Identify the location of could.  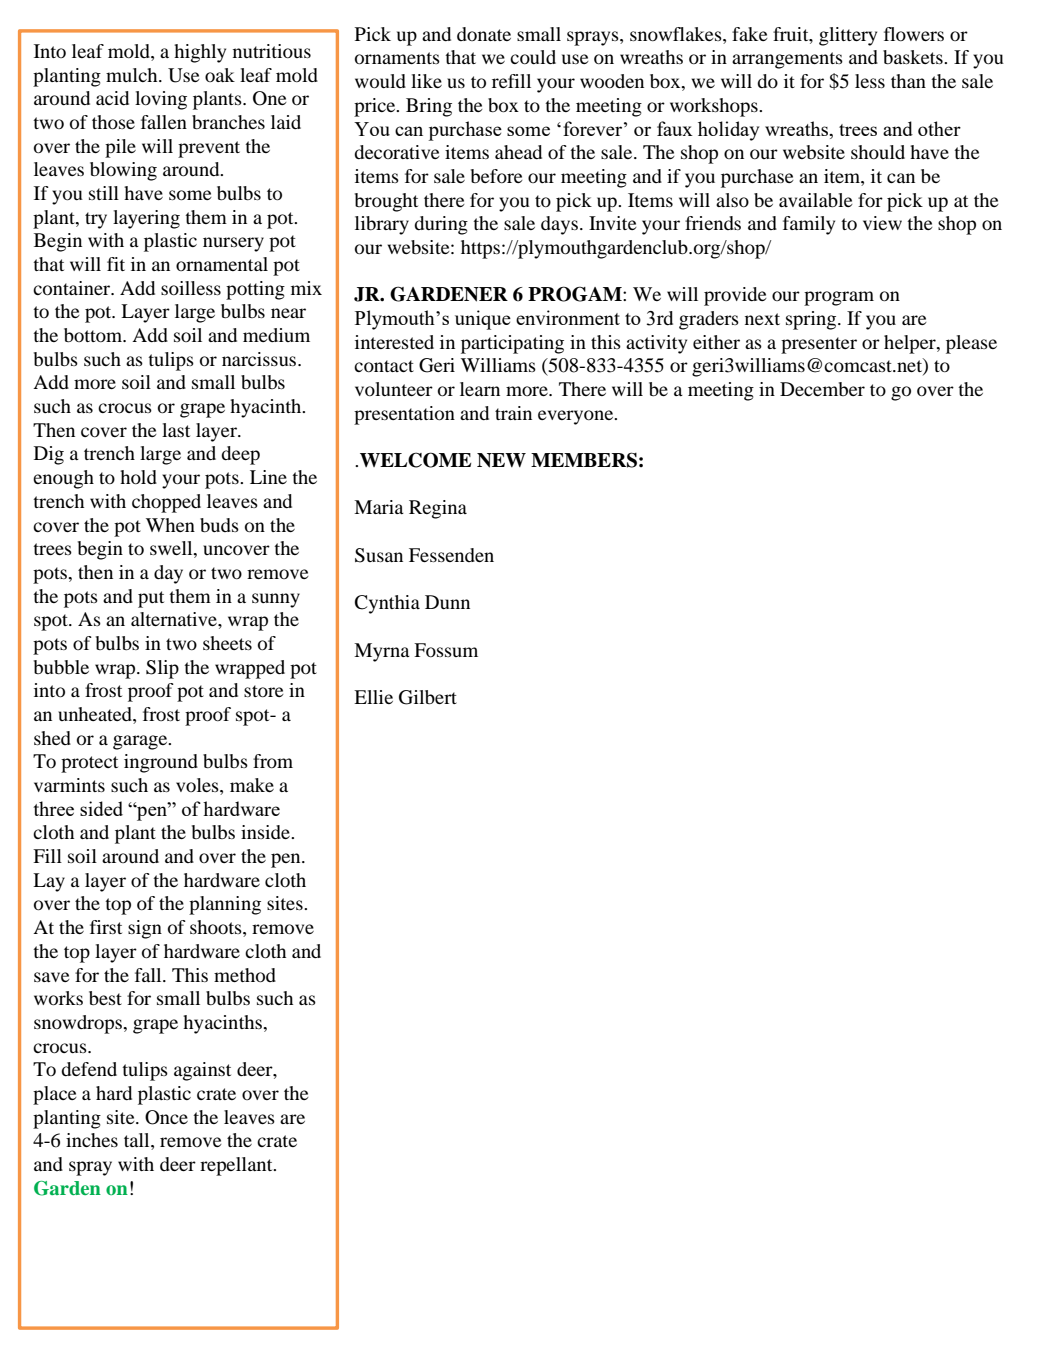
(533, 57).
